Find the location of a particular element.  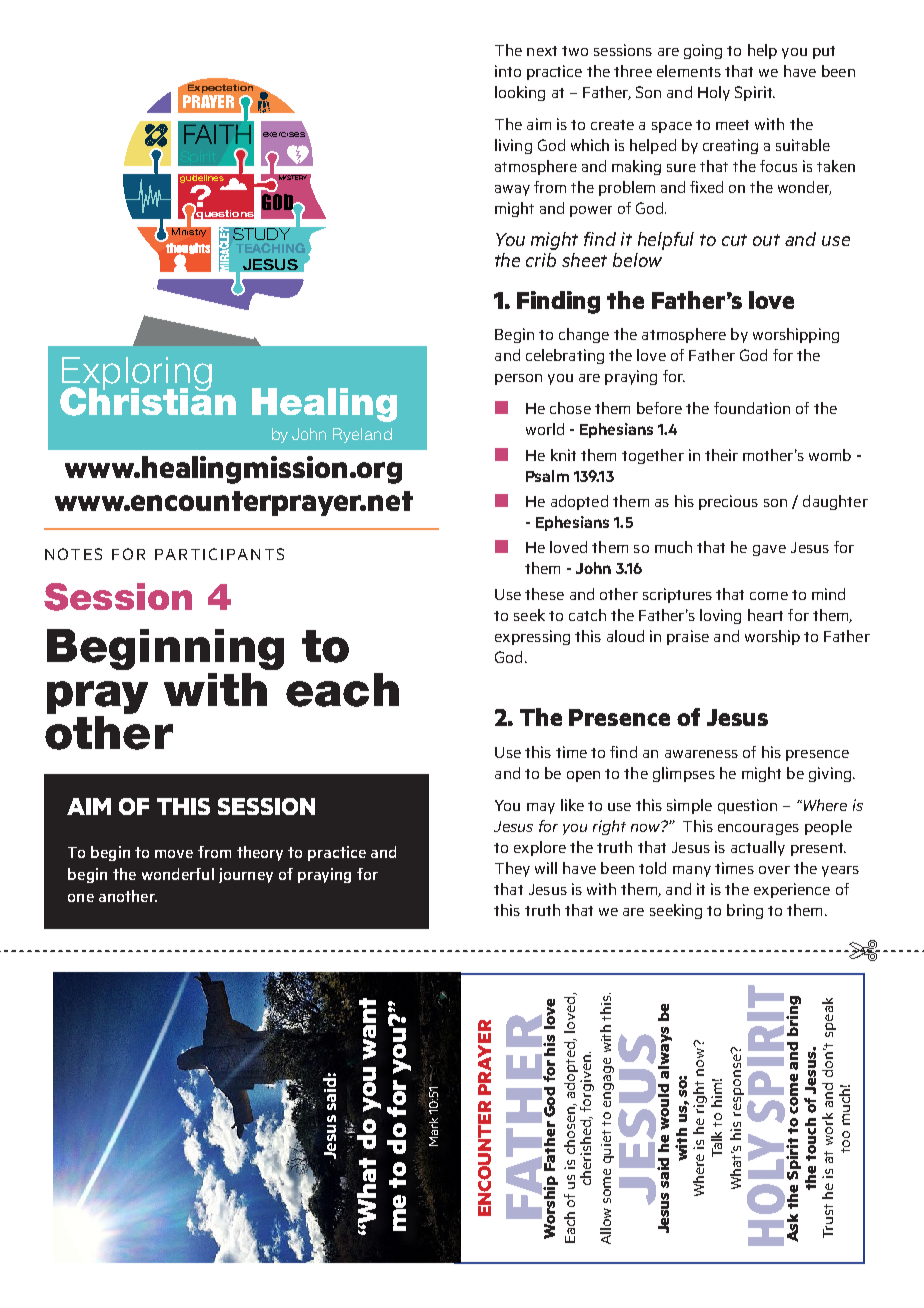

They is located at coordinates (512, 869).
